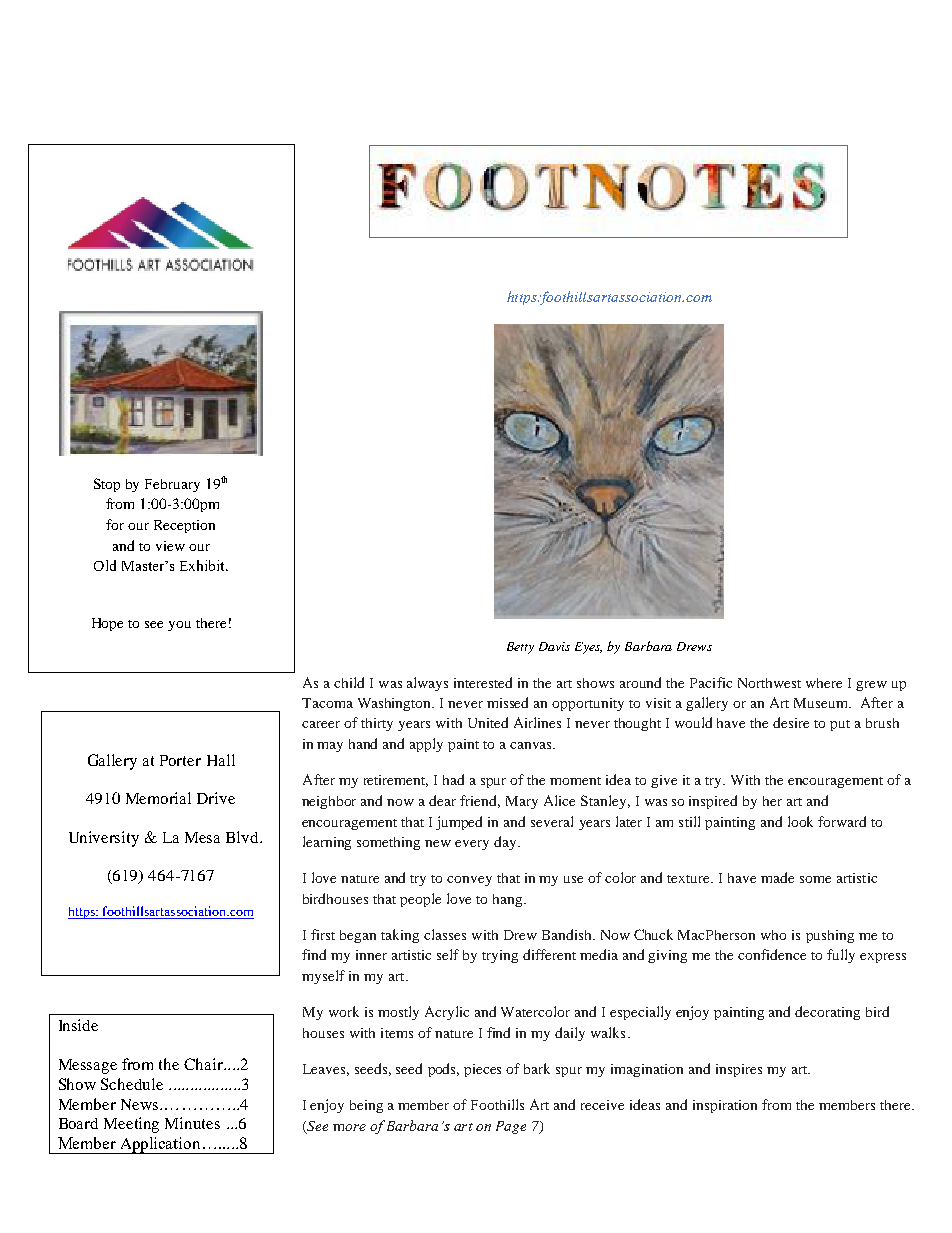 The image size is (952, 1233). What do you see at coordinates (184, 526) in the screenshot?
I see `Reception` at bounding box center [184, 526].
